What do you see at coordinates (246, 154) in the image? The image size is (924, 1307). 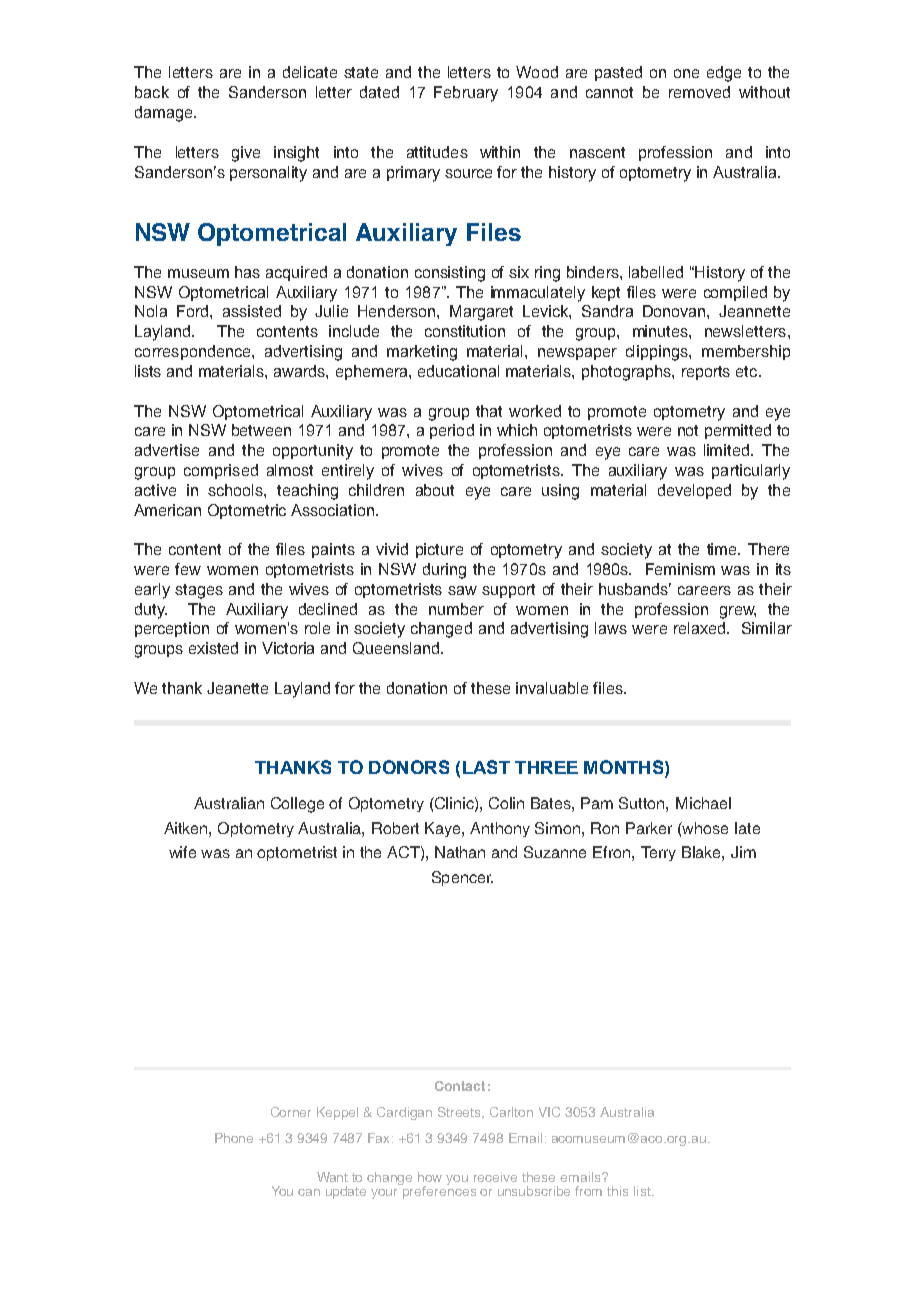 I see `give` at bounding box center [246, 154].
